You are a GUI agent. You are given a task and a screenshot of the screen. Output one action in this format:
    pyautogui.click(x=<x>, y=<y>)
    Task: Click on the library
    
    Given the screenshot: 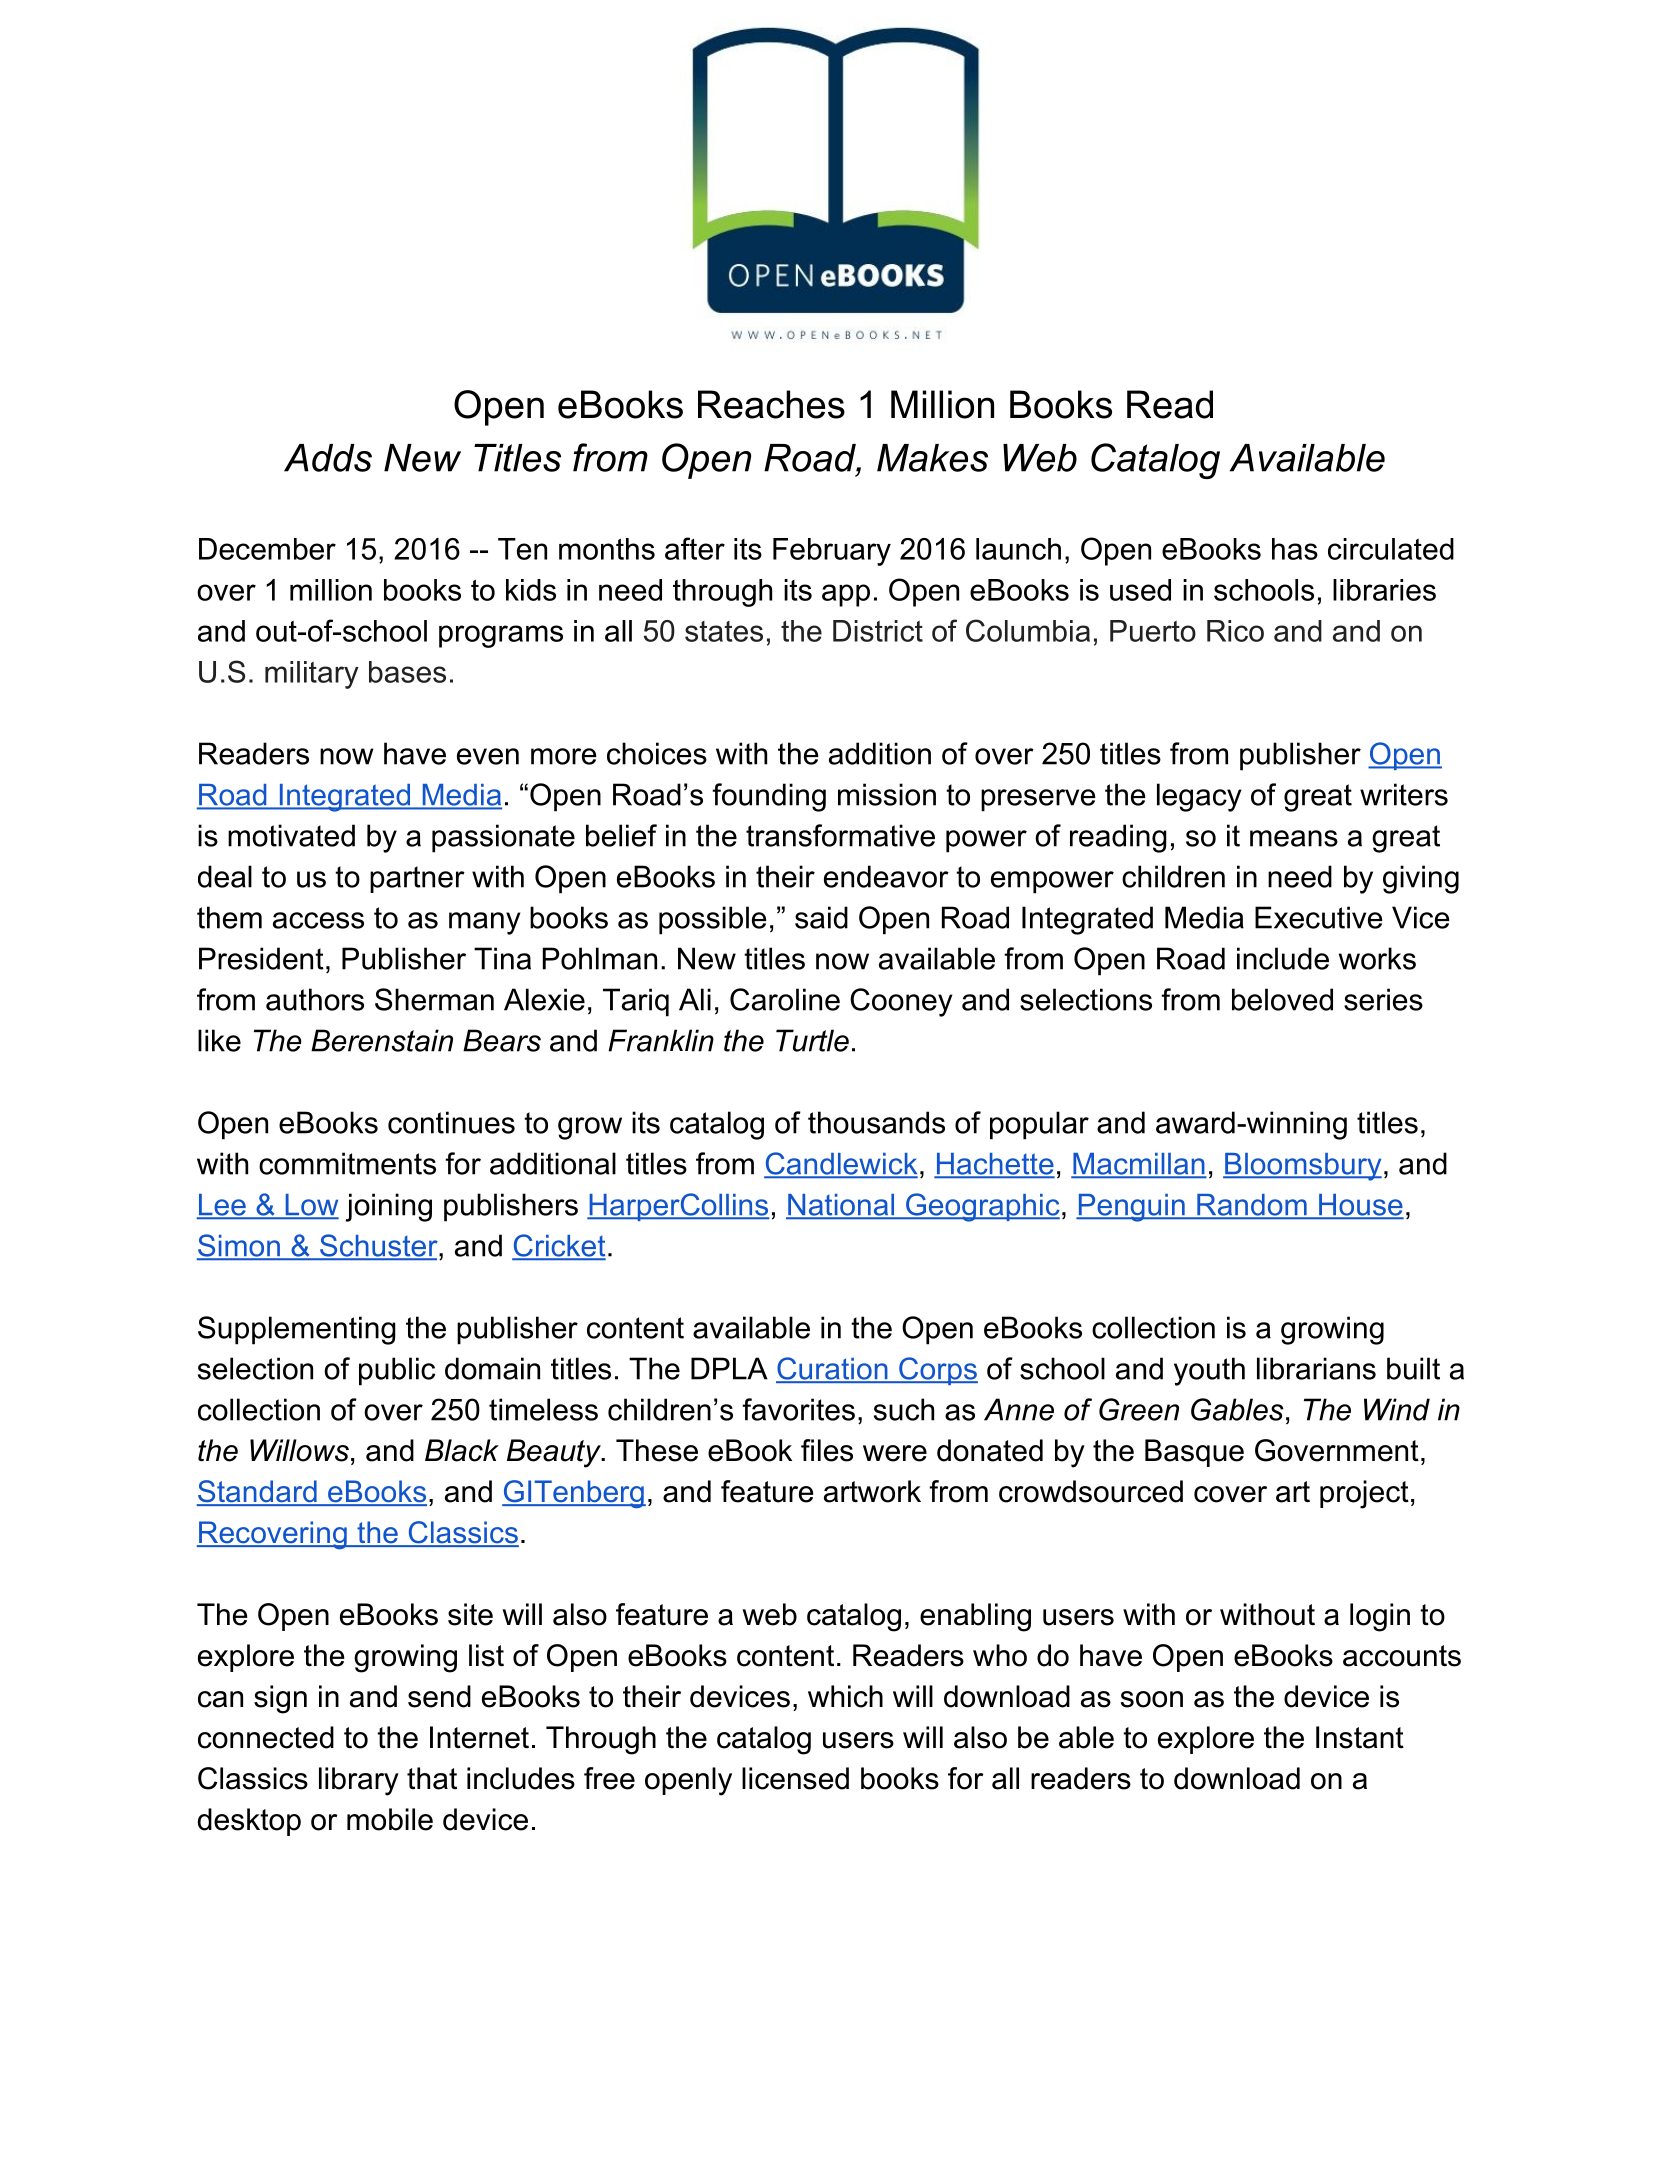 What is the action you would take?
    pyautogui.click(x=359, y=1781)
